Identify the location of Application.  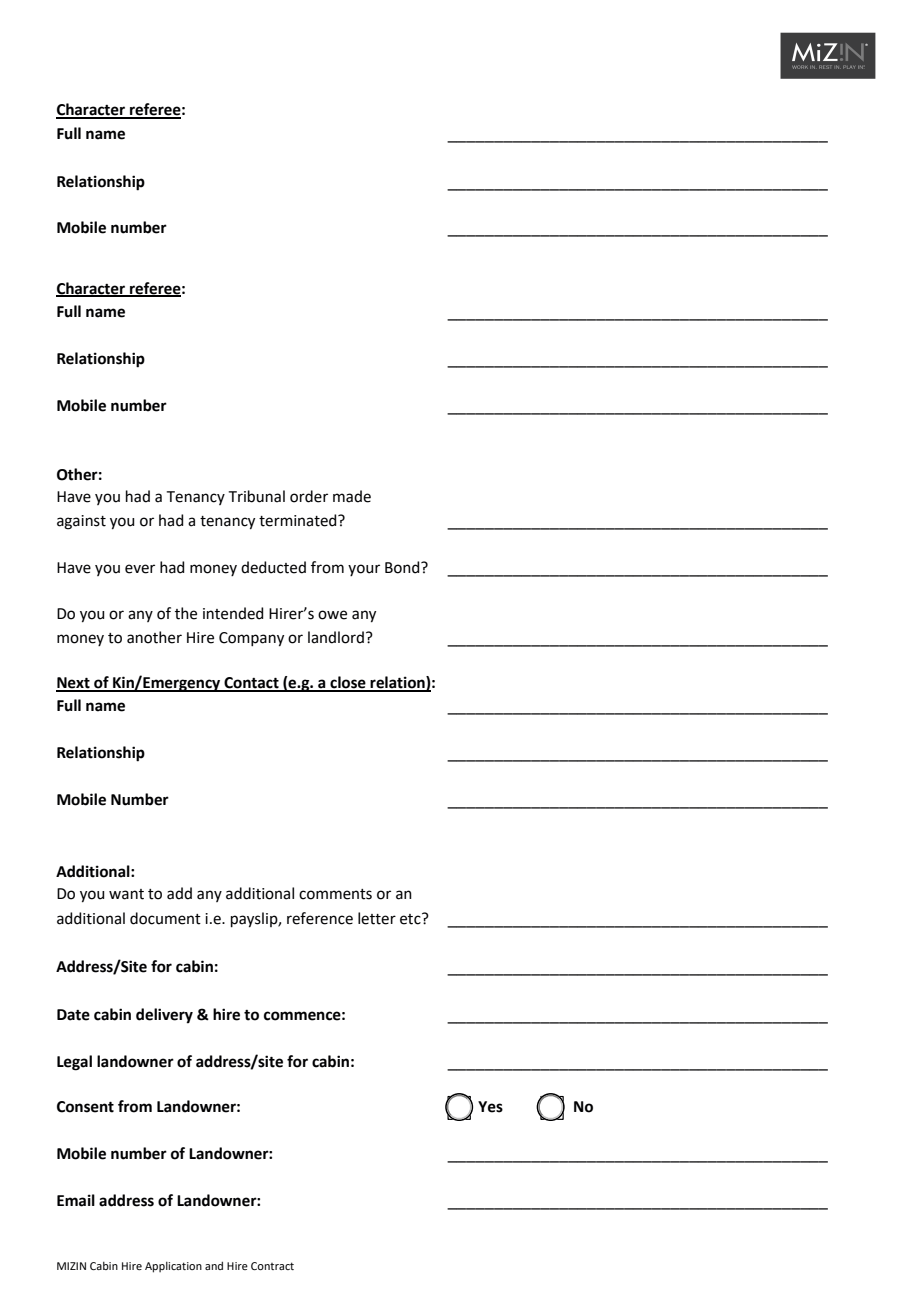
(173, 1267).
